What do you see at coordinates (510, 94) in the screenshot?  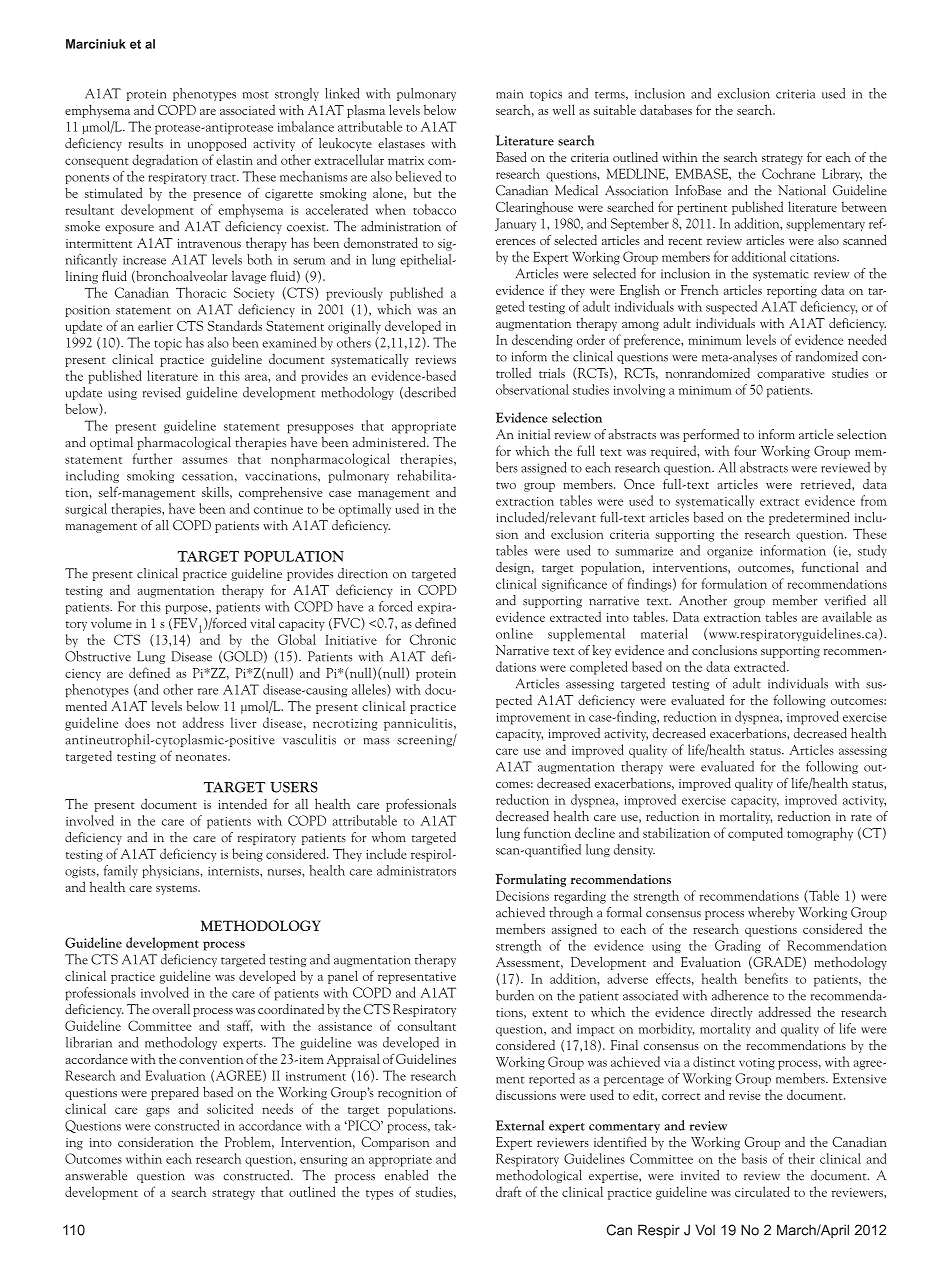 I see `main` at bounding box center [510, 94].
